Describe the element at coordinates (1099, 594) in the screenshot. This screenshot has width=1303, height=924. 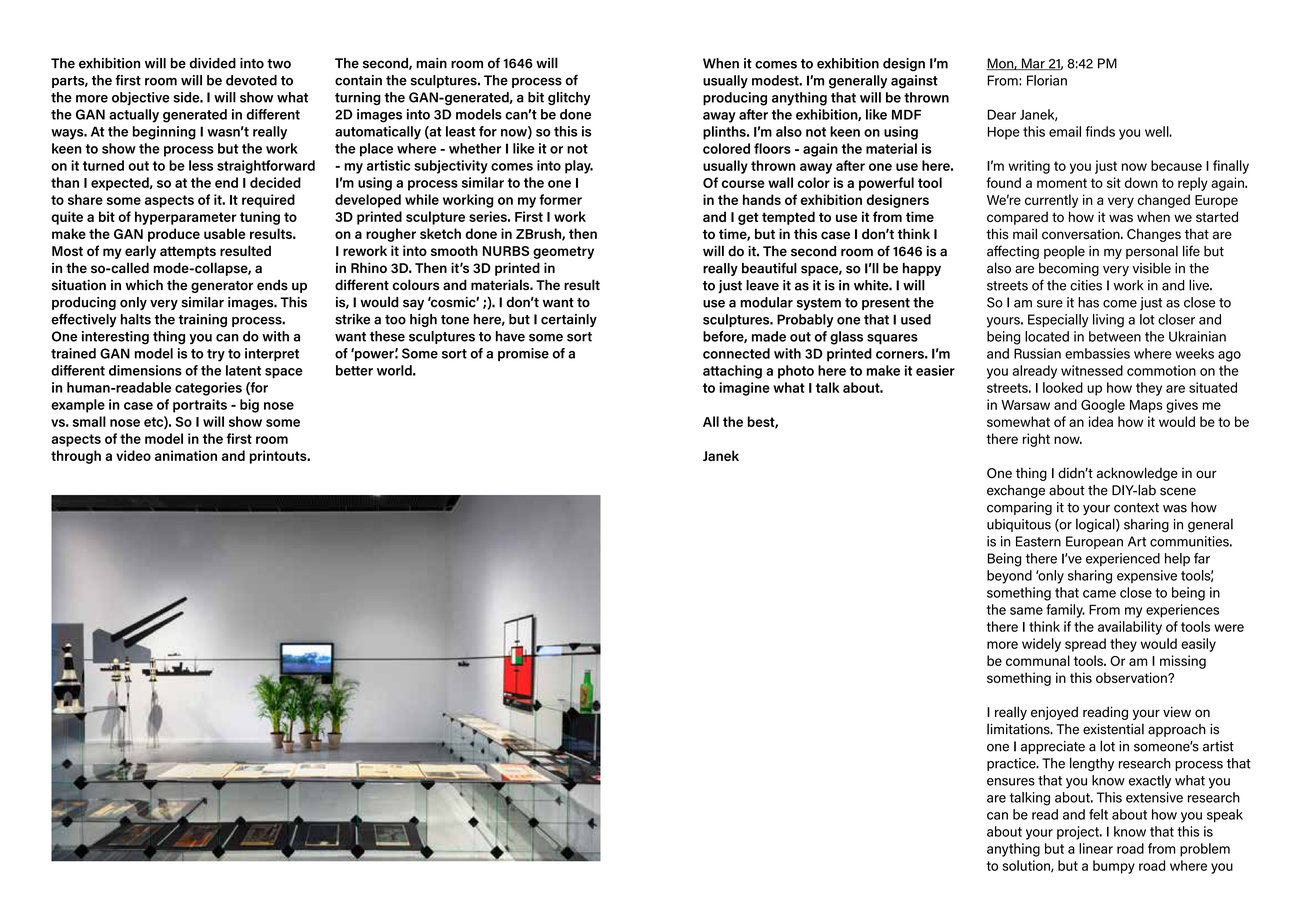
I see `came` at that location.
